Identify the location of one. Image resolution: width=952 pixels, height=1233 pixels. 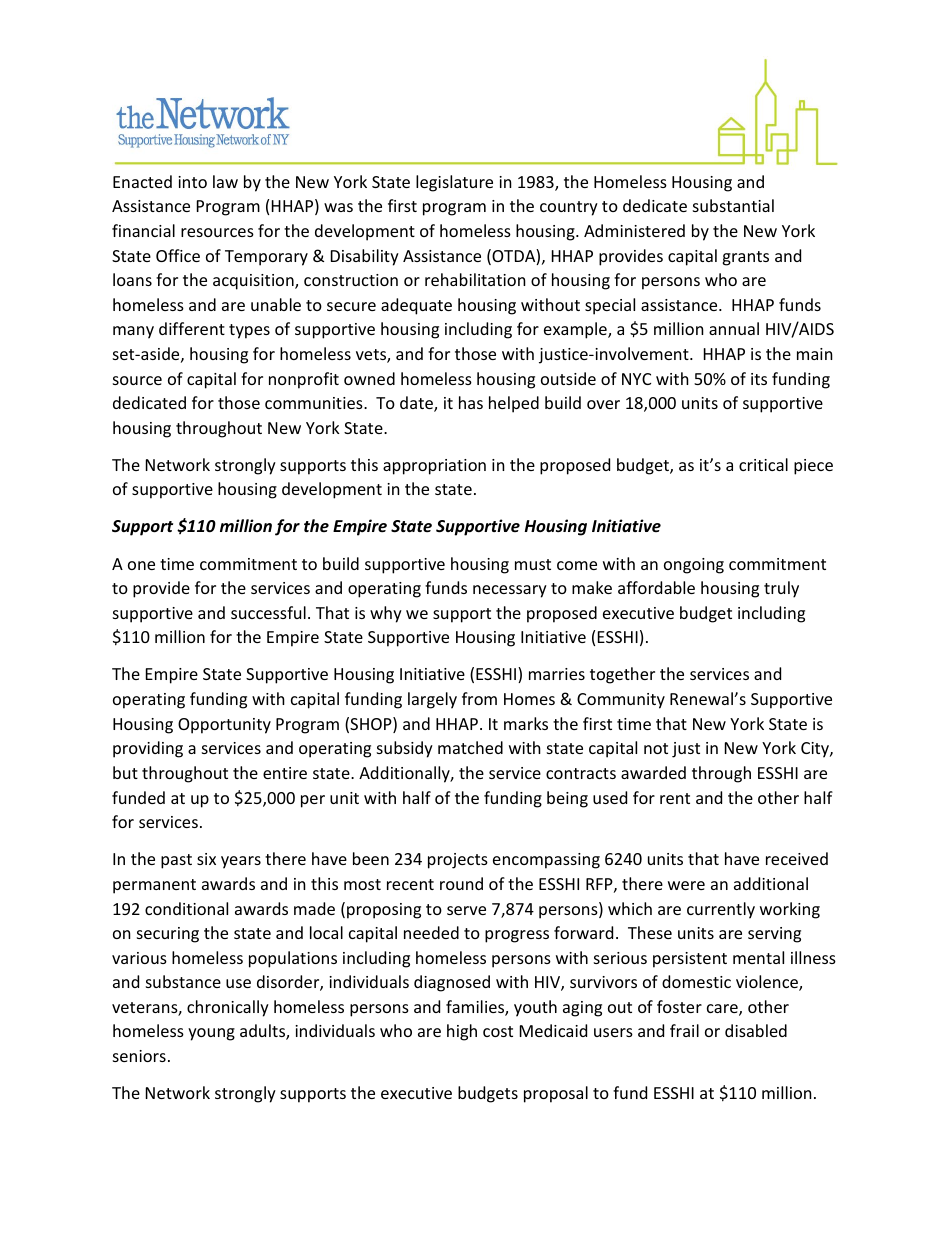
(141, 565).
